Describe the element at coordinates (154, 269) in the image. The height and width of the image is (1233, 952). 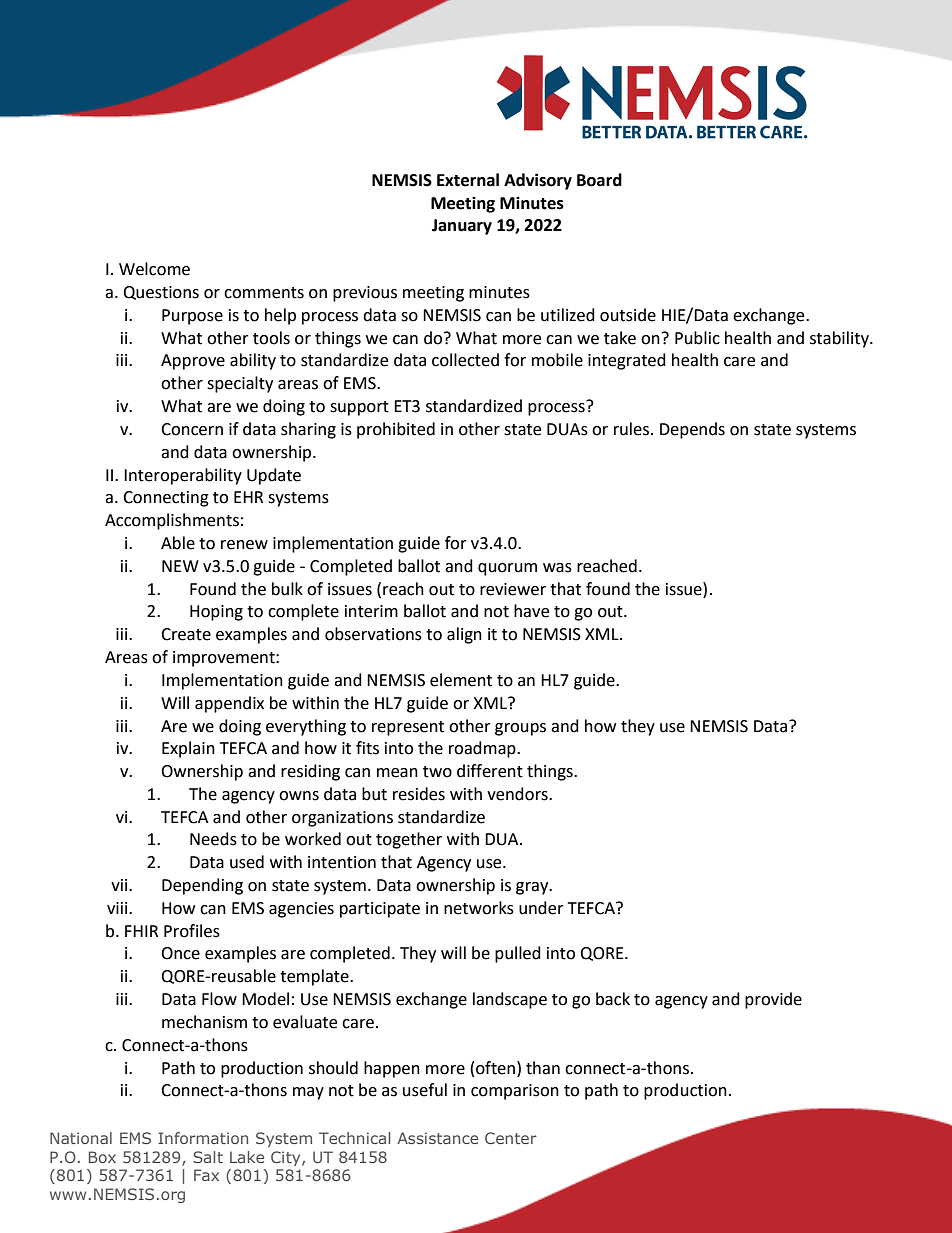
I see `Welcome` at that location.
